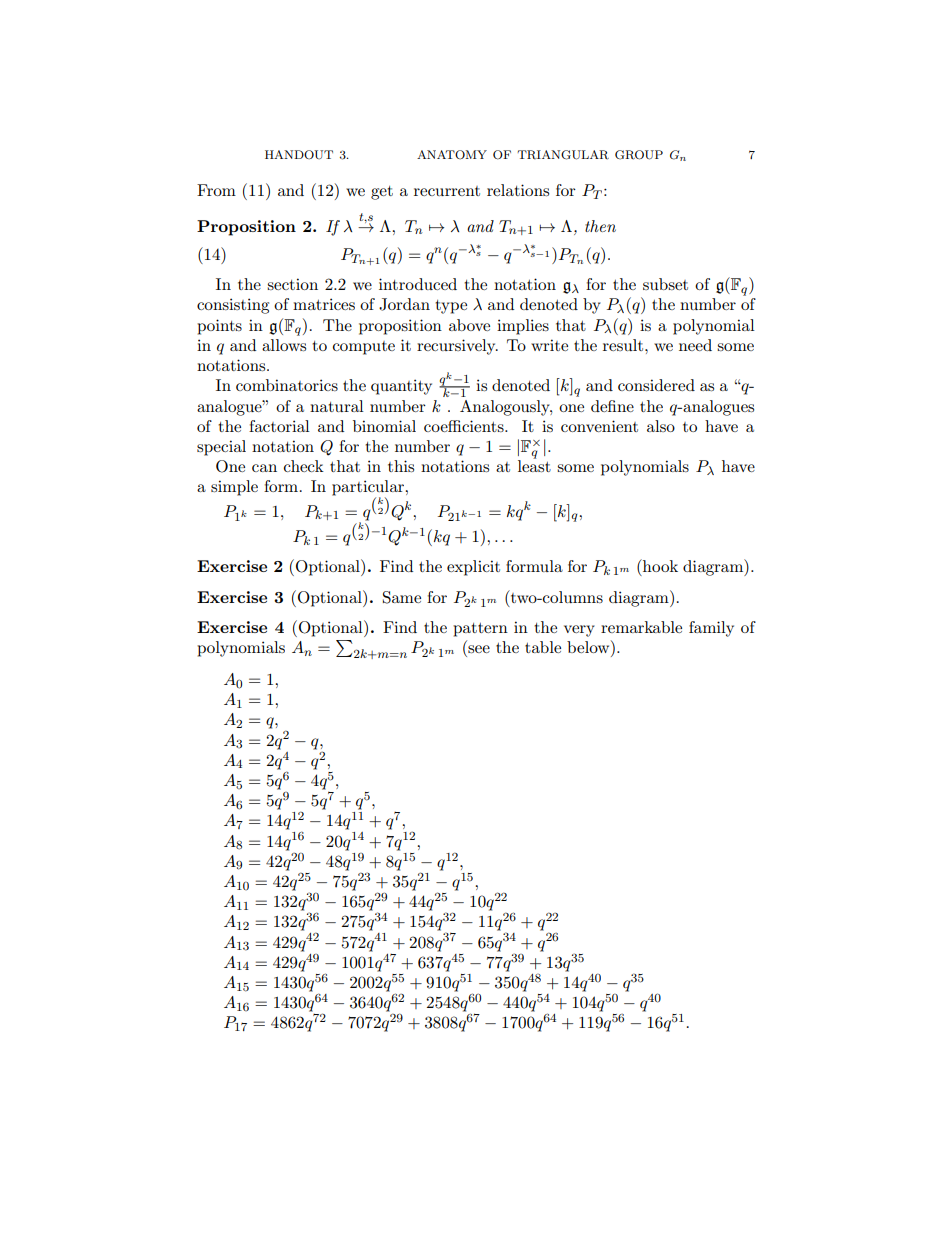  What do you see at coordinates (299, 155) in the screenshot?
I see `HANDOUT` at bounding box center [299, 155].
